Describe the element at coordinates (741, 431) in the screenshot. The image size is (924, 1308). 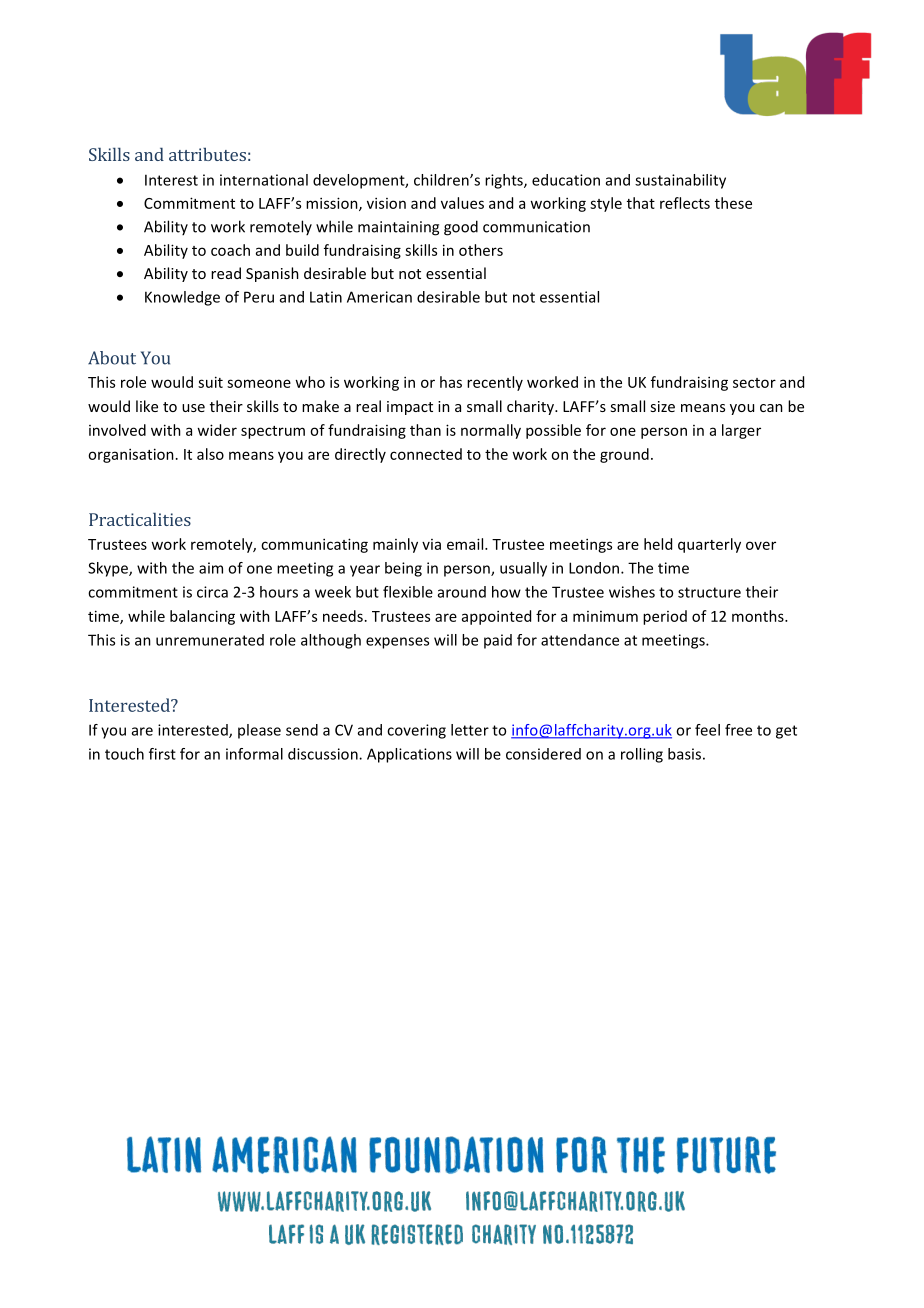
I see `larger` at that location.
